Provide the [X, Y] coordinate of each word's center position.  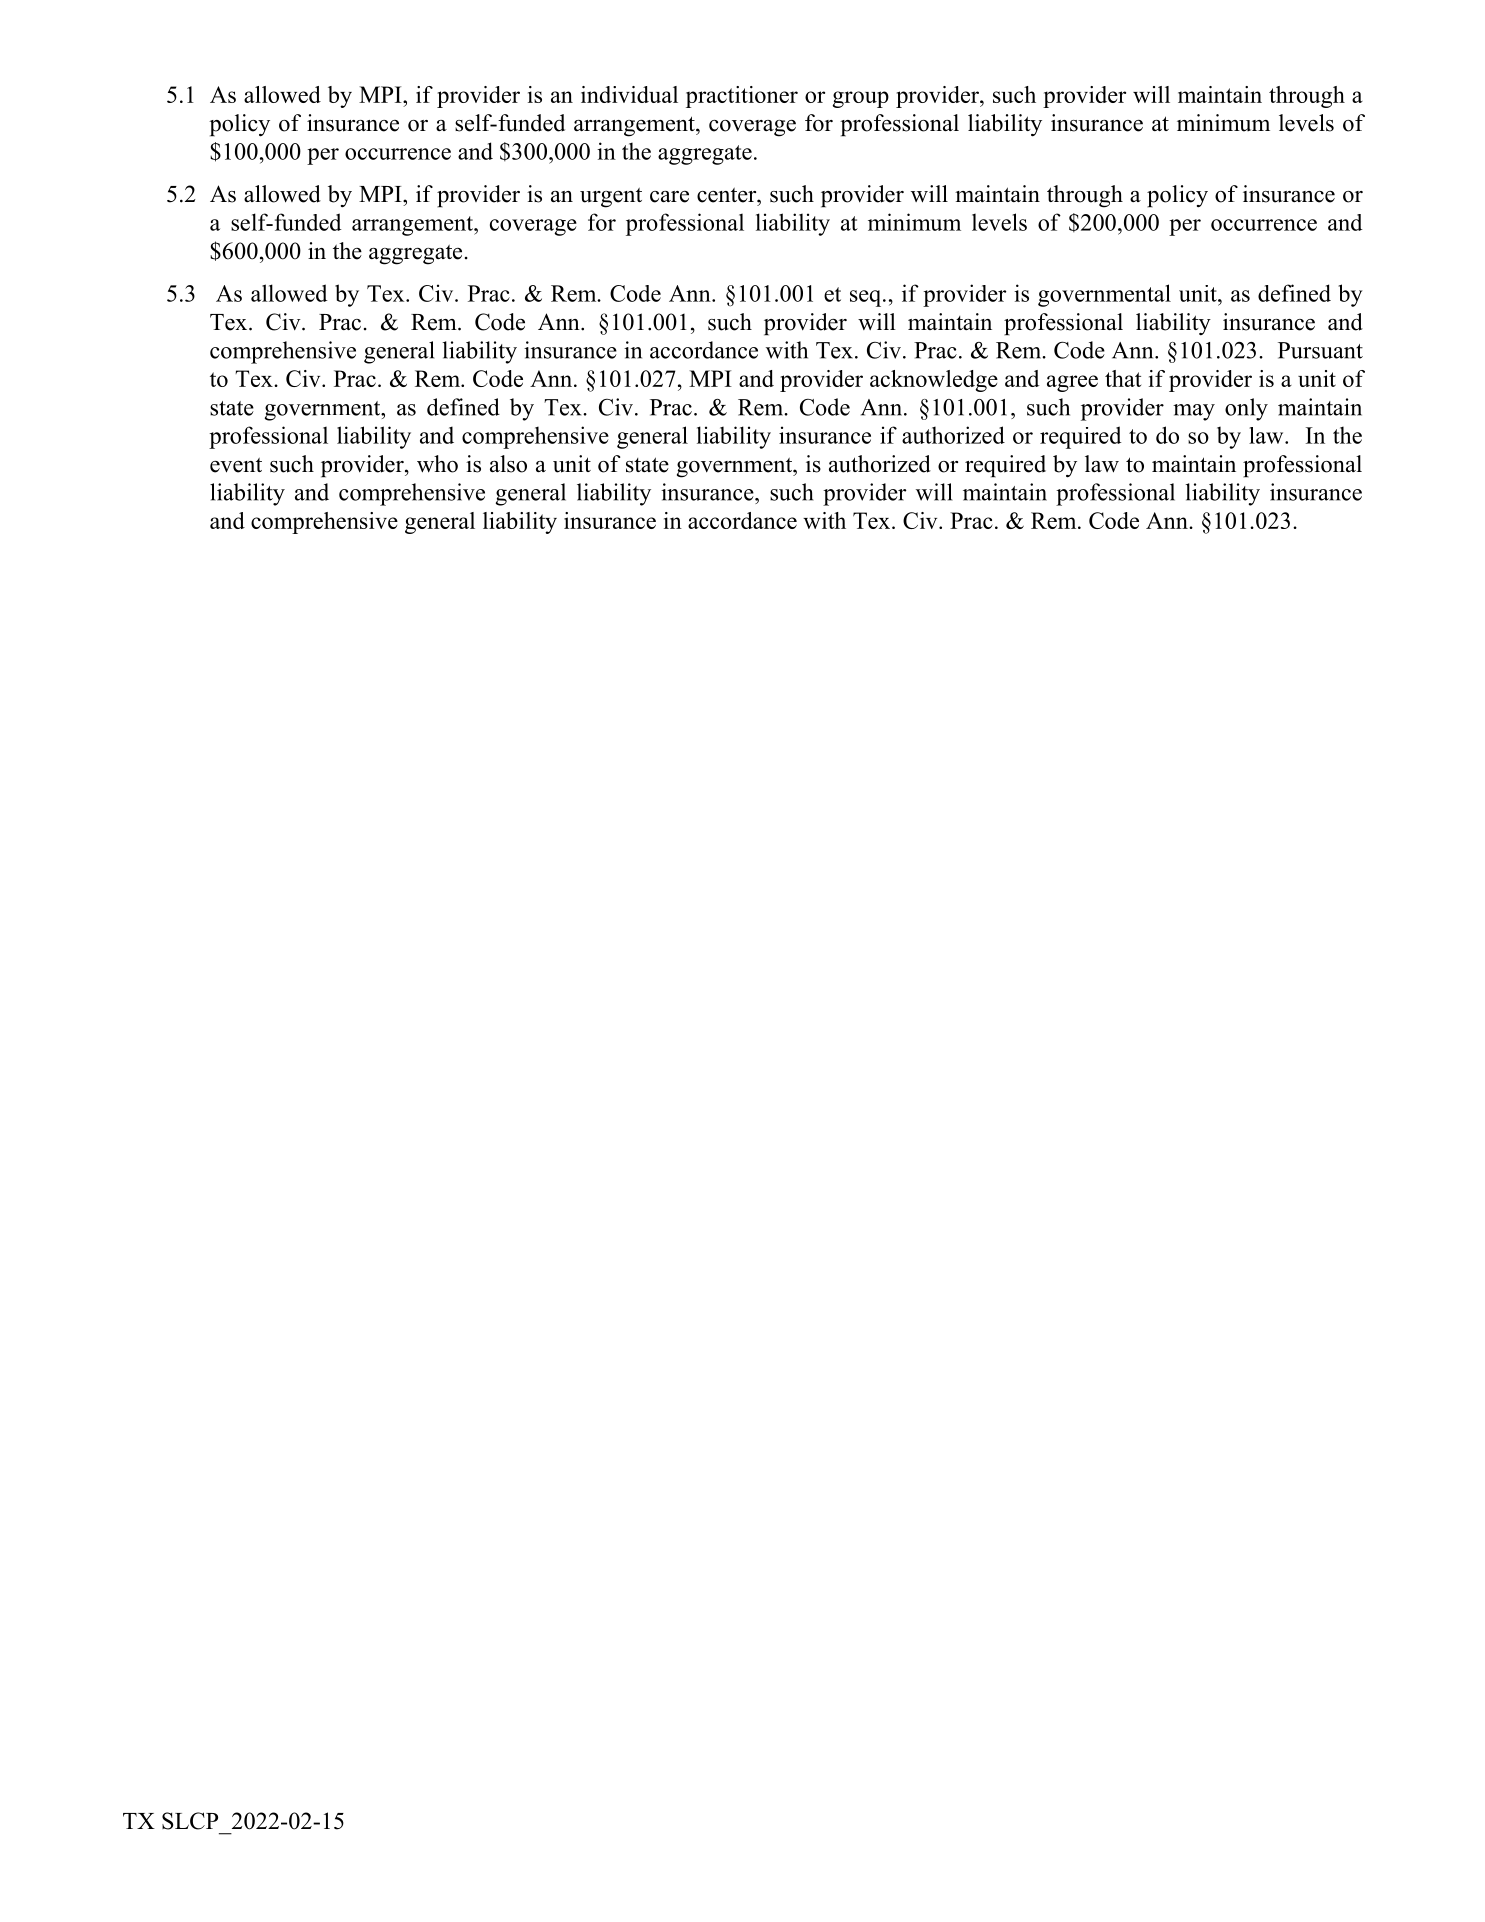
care [669, 197]
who [437, 464]
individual [629, 94]
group [860, 99]
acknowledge [934, 381]
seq [867, 298]
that [1123, 378]
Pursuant [1320, 350]
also [508, 464]
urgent [611, 198]
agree [1072, 383]
